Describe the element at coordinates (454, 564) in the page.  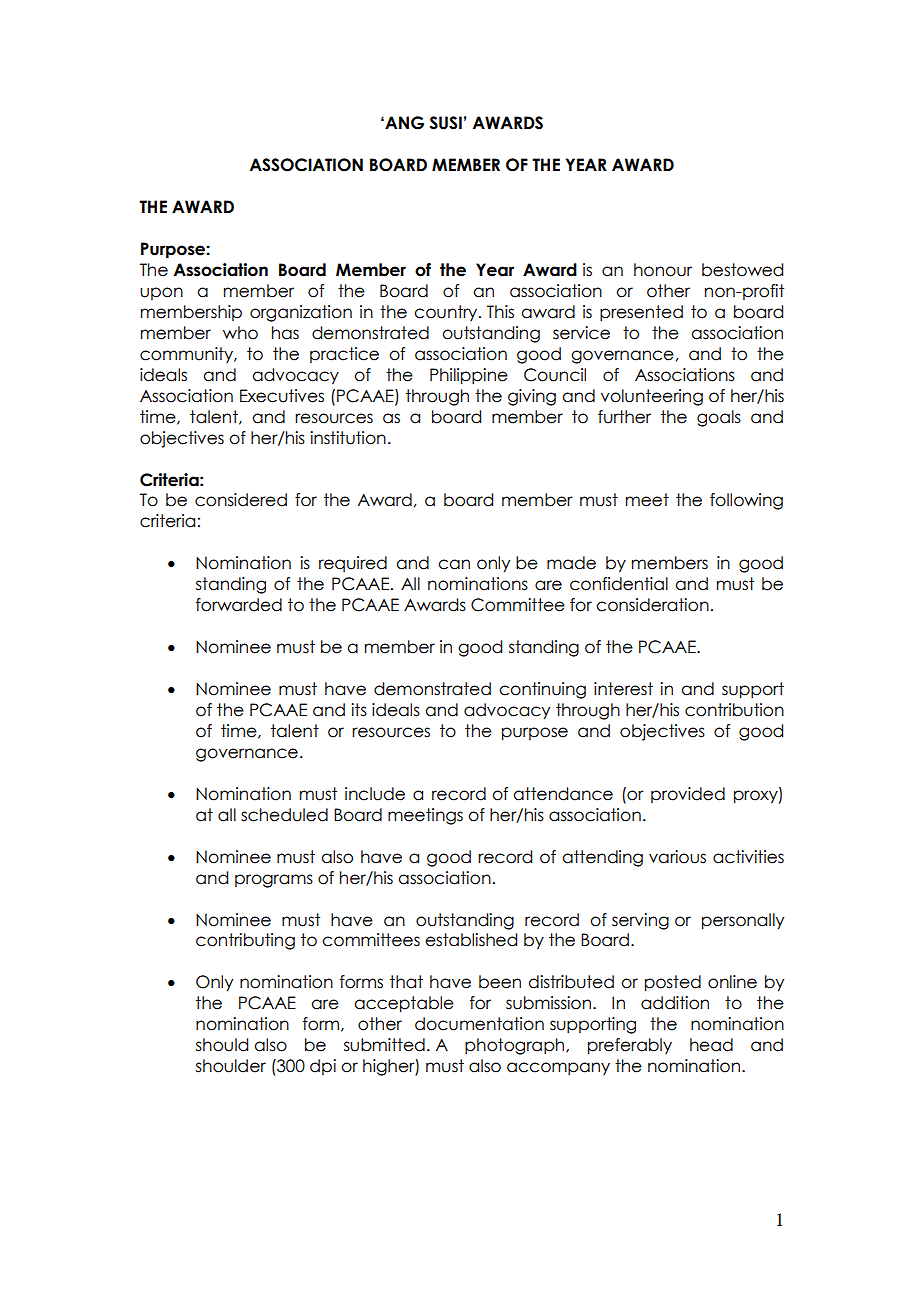
I see `can` at that location.
